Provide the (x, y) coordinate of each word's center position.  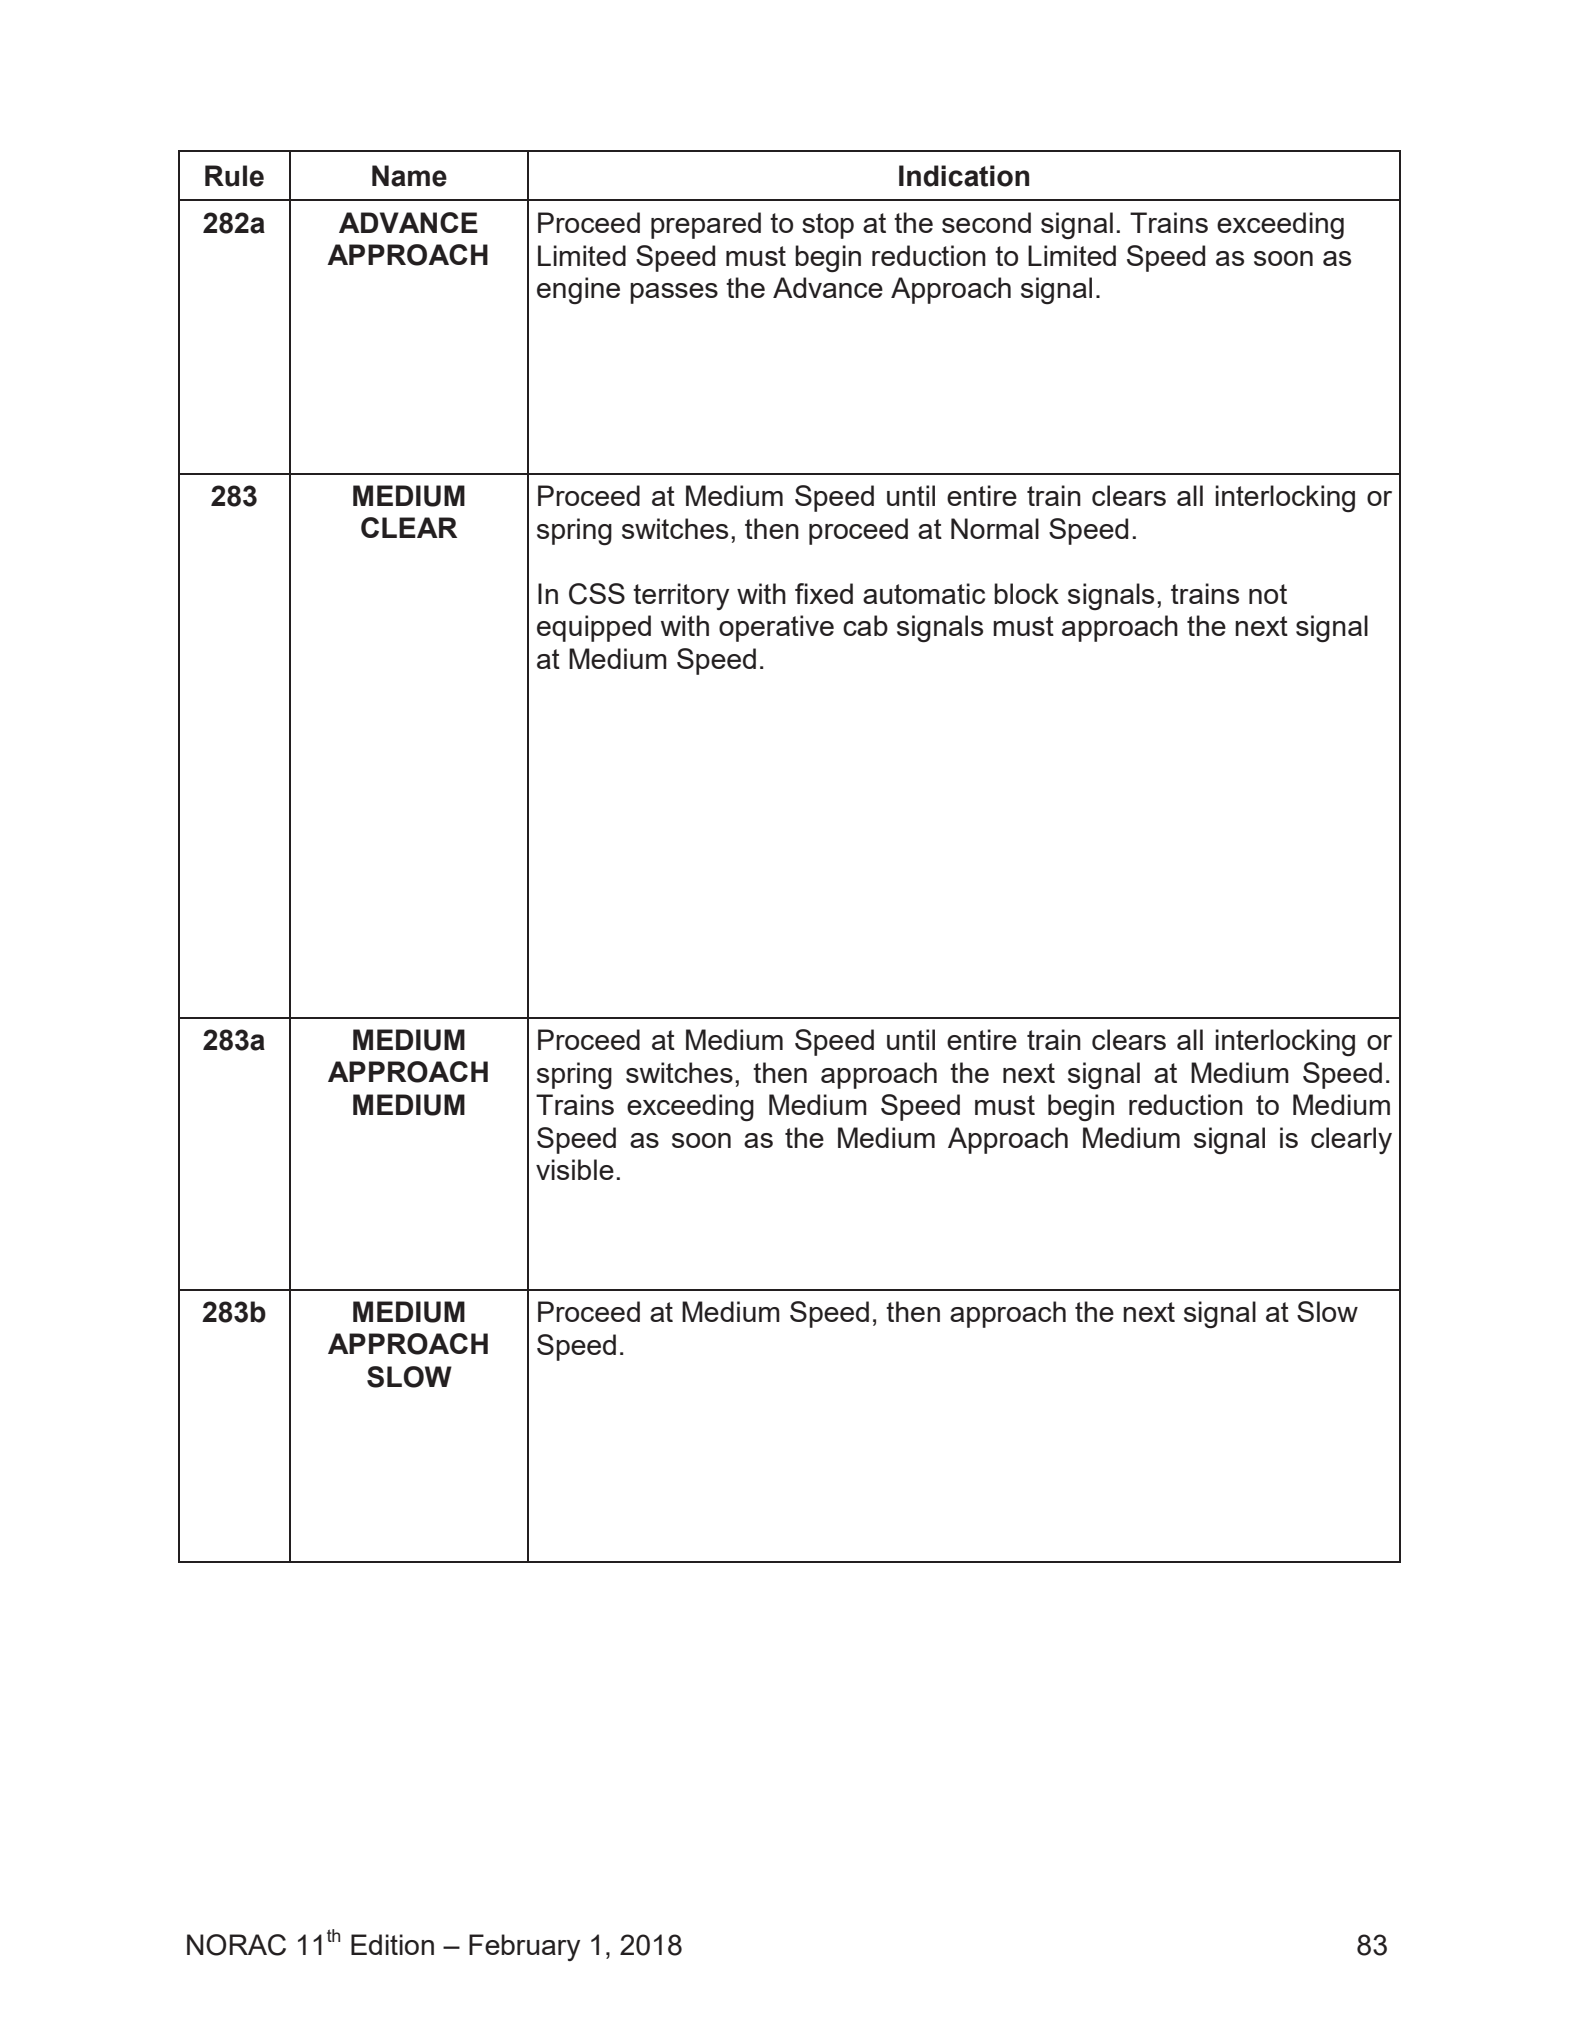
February (524, 1947)
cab (865, 625)
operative (776, 628)
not (1268, 594)
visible (575, 1169)
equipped (594, 628)
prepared (706, 225)
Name (409, 176)
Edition (392, 1944)
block (1026, 593)
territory (681, 596)
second (986, 222)
